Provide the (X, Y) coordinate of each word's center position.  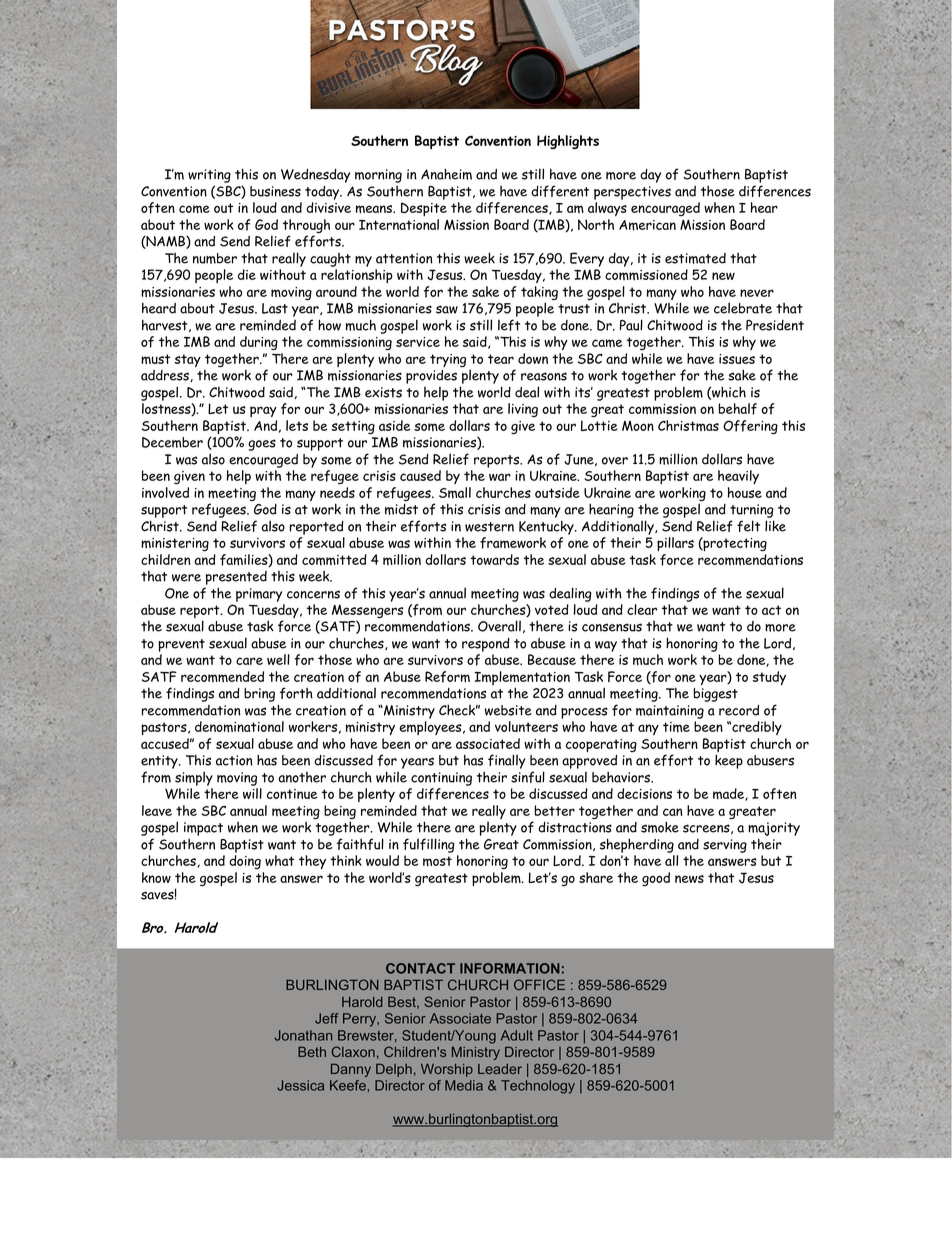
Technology (538, 1087)
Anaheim (446, 174)
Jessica (300, 1085)
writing (209, 176)
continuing (441, 779)
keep (729, 761)
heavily (738, 477)
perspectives (632, 193)
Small (455, 492)
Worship (447, 1070)
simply (194, 778)
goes (262, 445)
